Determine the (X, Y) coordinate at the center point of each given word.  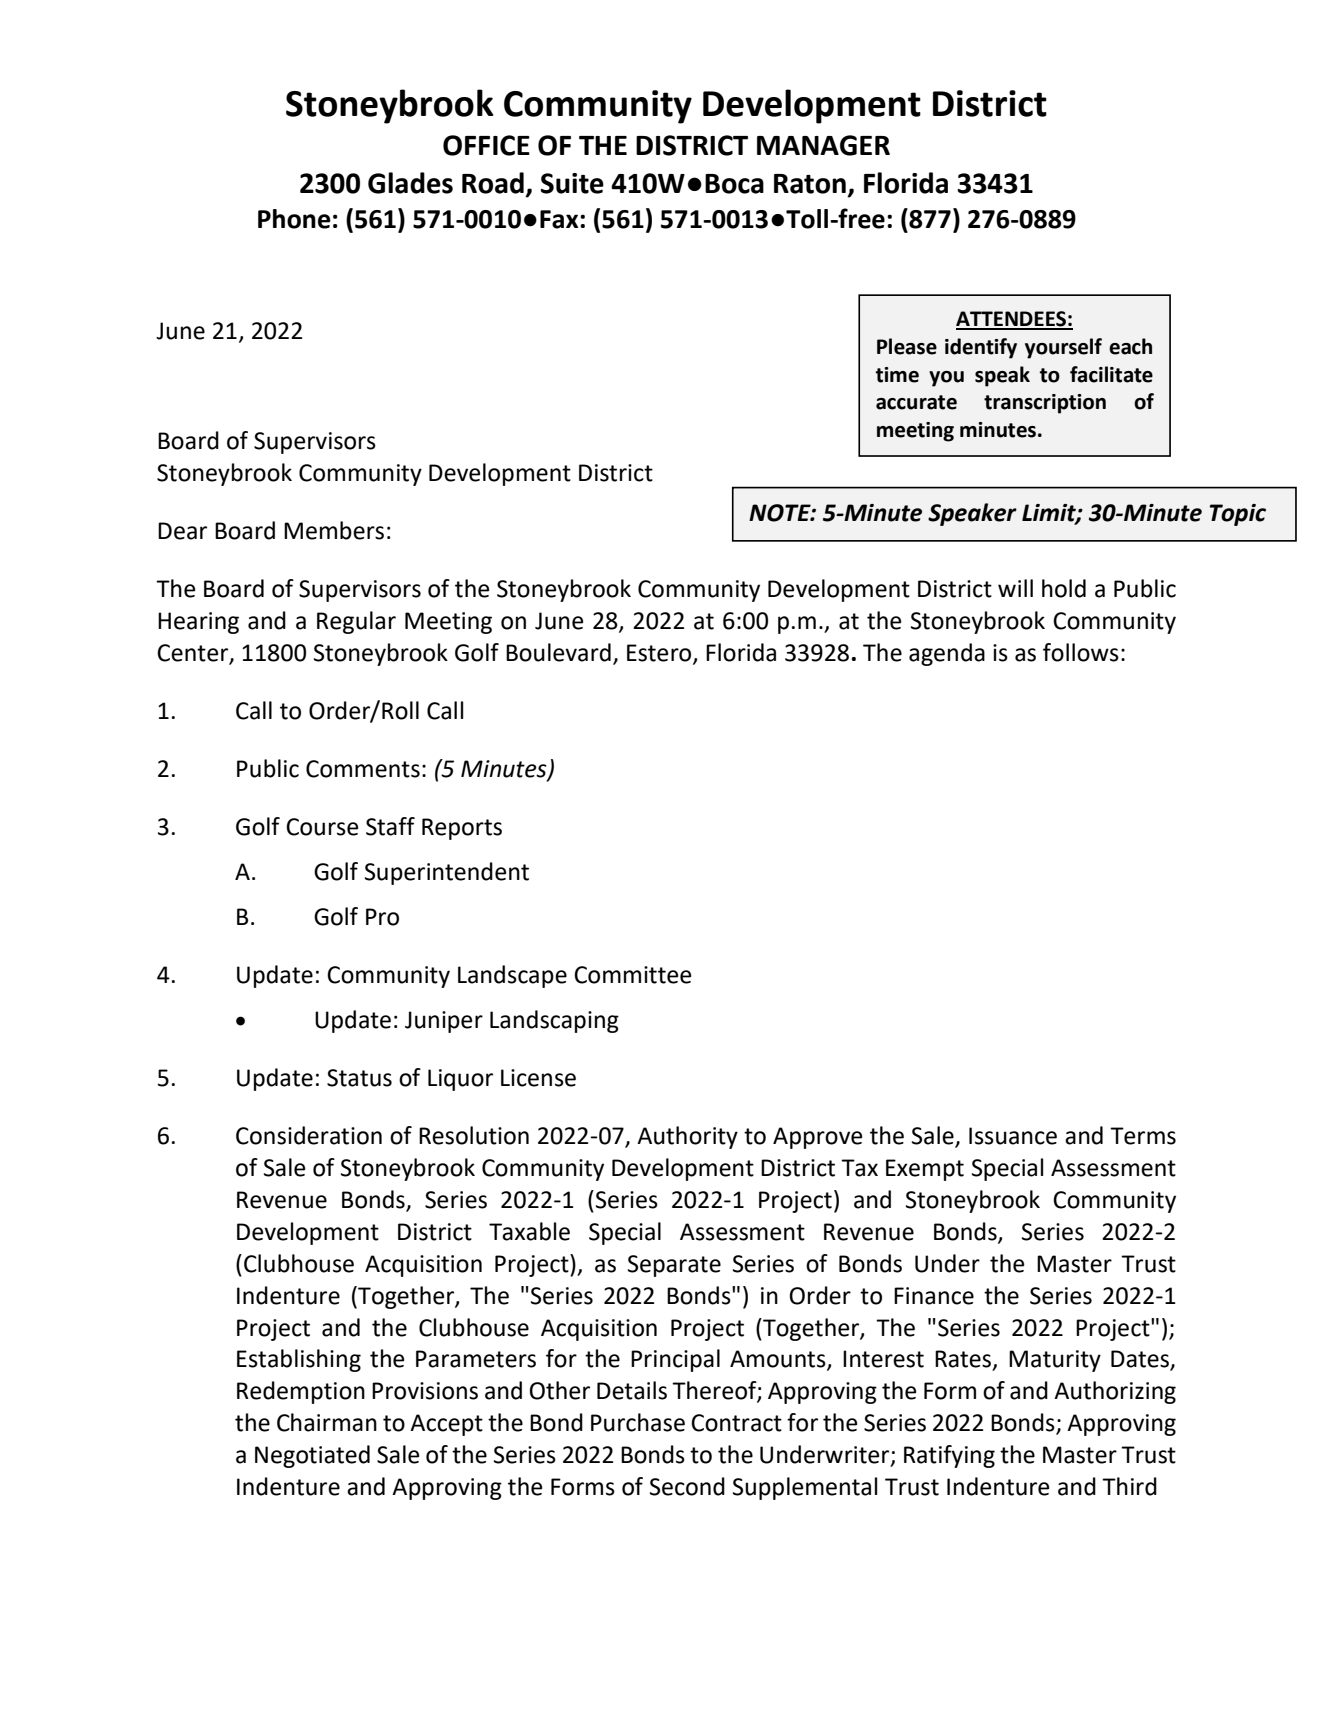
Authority (687, 1137)
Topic (1238, 515)
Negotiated (312, 1456)
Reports (462, 829)
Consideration (309, 1135)
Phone (294, 219)
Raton (810, 184)
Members (334, 530)
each (1130, 346)
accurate (916, 402)
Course (322, 827)
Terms (1143, 1136)
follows (1081, 652)
